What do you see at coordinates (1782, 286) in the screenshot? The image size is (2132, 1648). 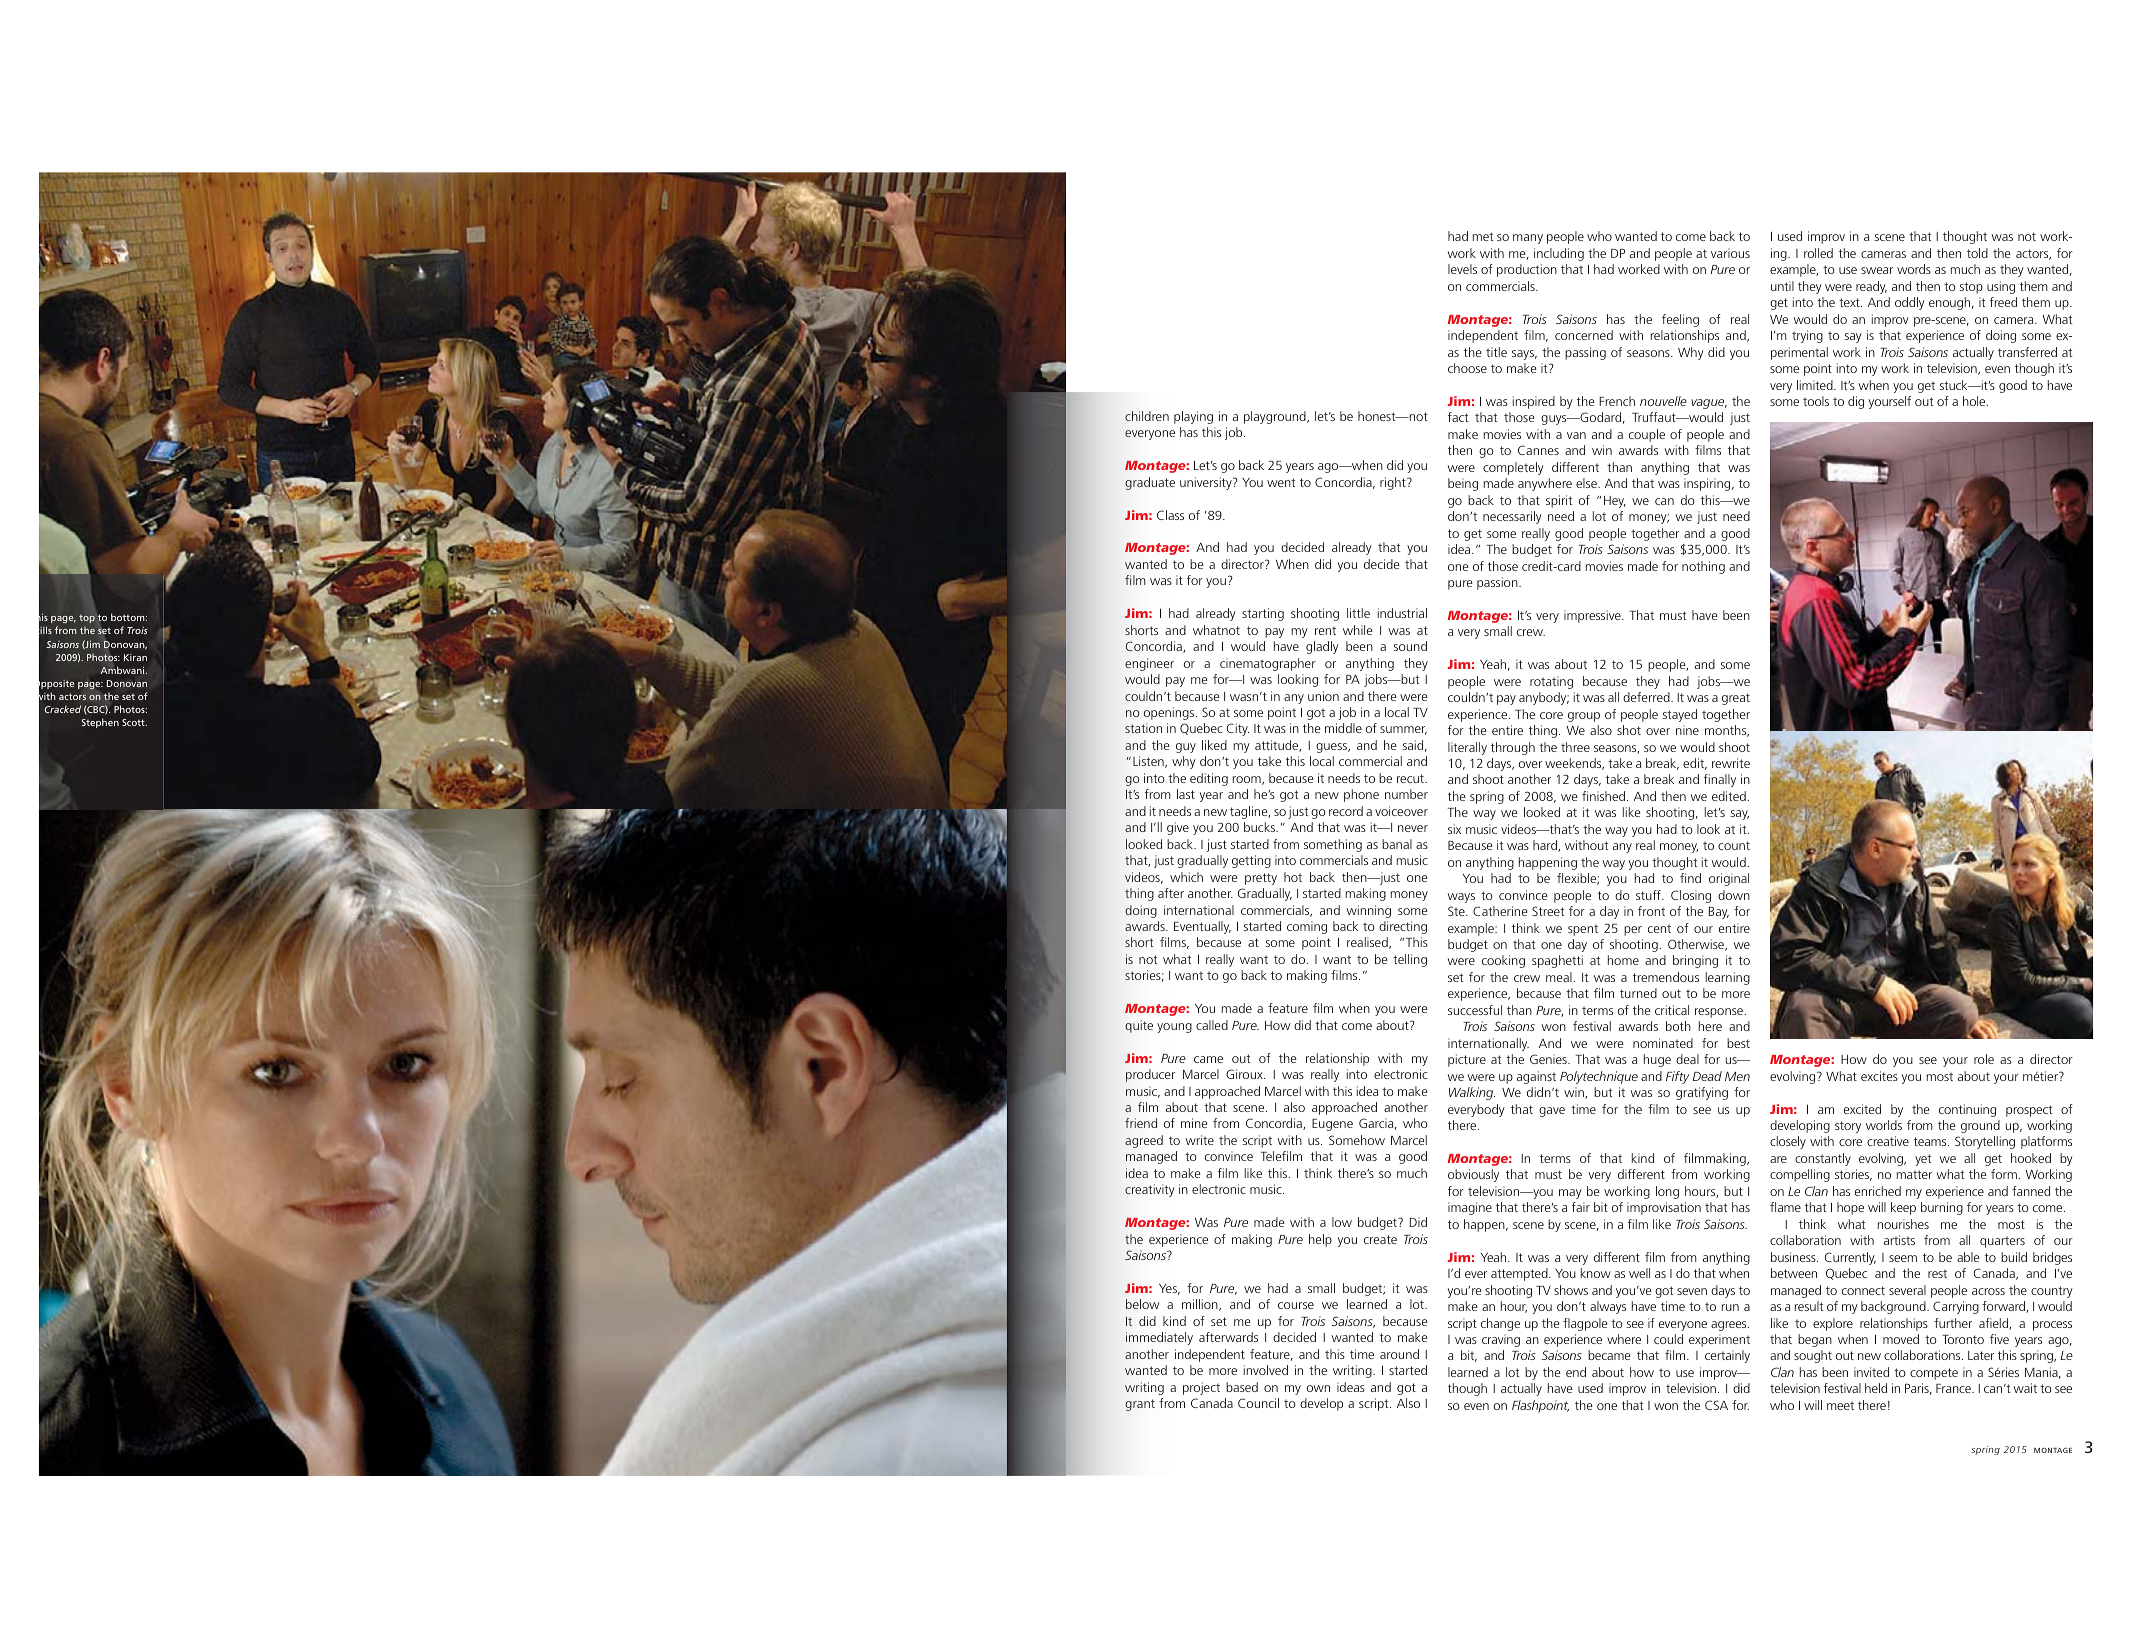 I see `until` at bounding box center [1782, 286].
